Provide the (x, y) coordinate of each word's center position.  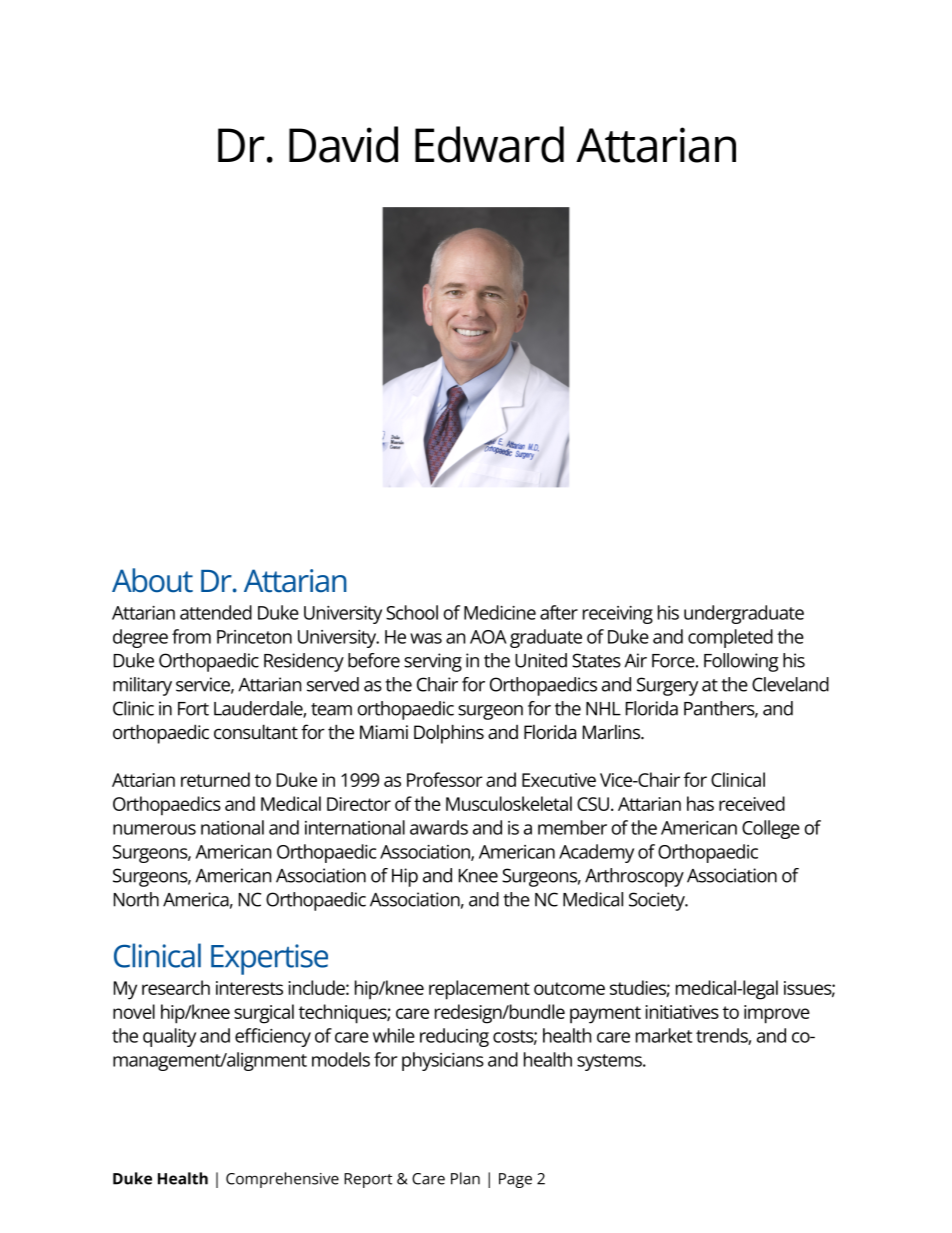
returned (215, 779)
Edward (489, 144)
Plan (465, 1178)
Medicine (500, 612)
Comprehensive (282, 1180)
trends (722, 1036)
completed (730, 638)
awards (439, 827)
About (152, 580)
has (700, 803)
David (343, 144)
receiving (618, 615)
